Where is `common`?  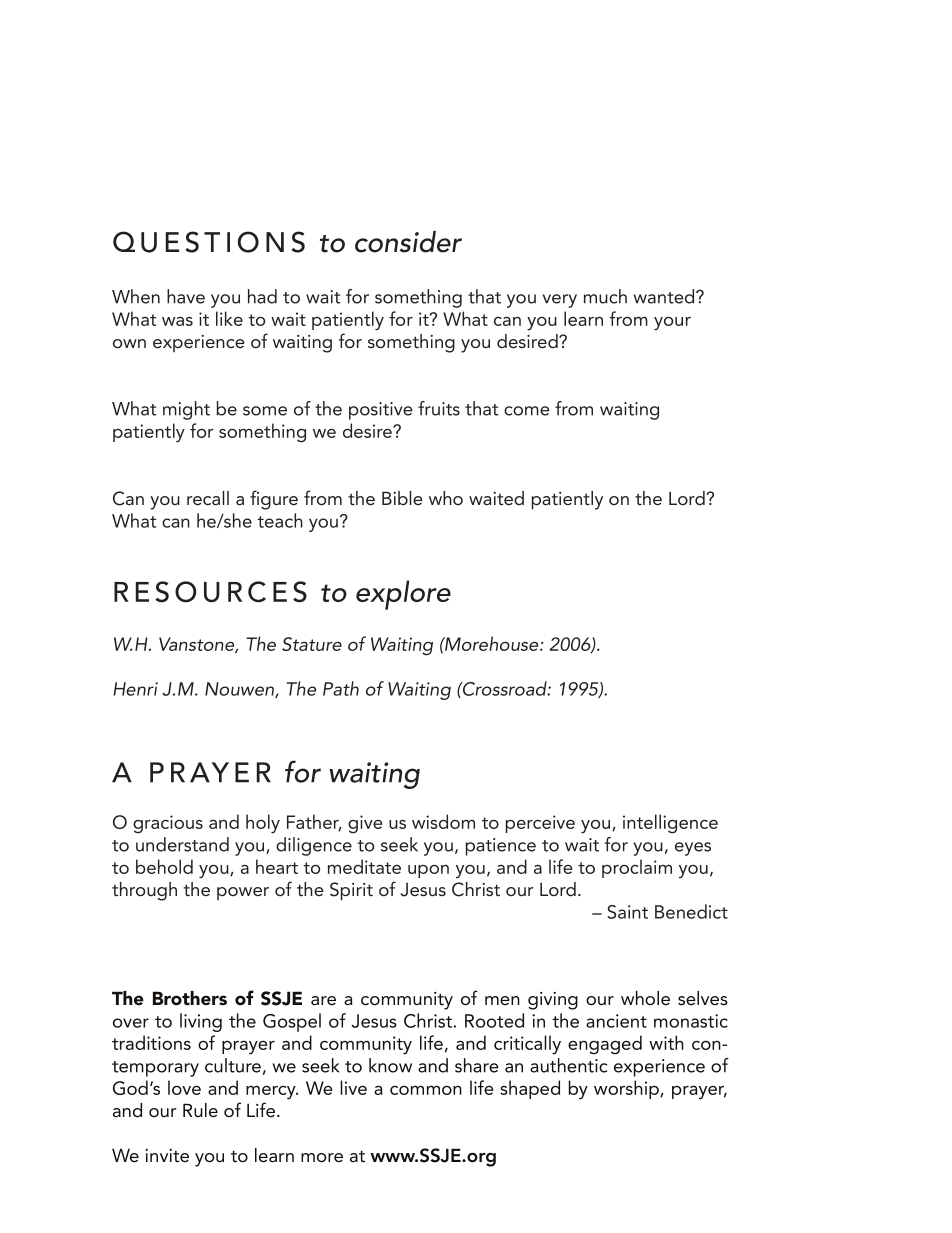 common is located at coordinates (426, 1090).
